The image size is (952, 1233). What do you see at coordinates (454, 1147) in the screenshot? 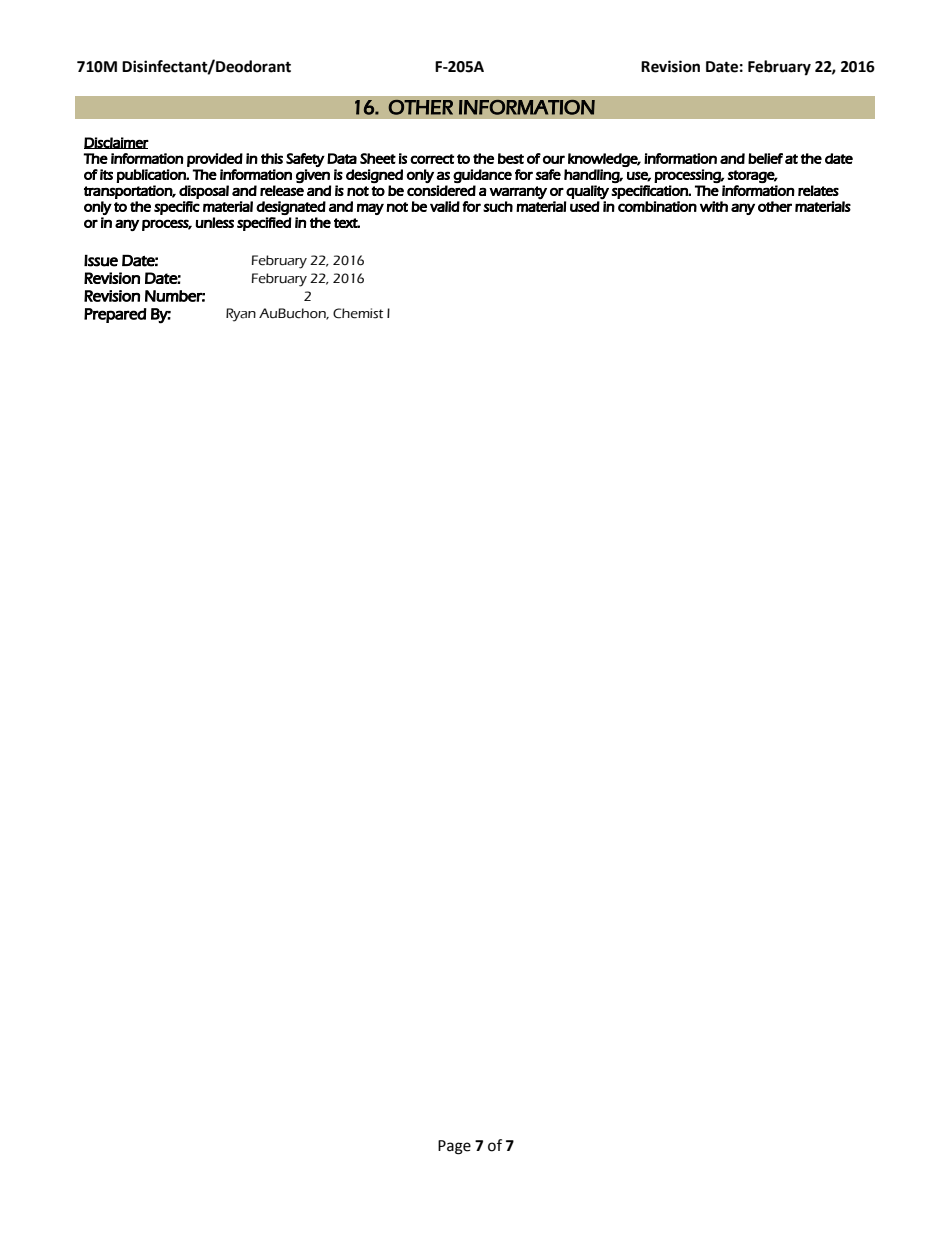
I see `Page` at bounding box center [454, 1147].
